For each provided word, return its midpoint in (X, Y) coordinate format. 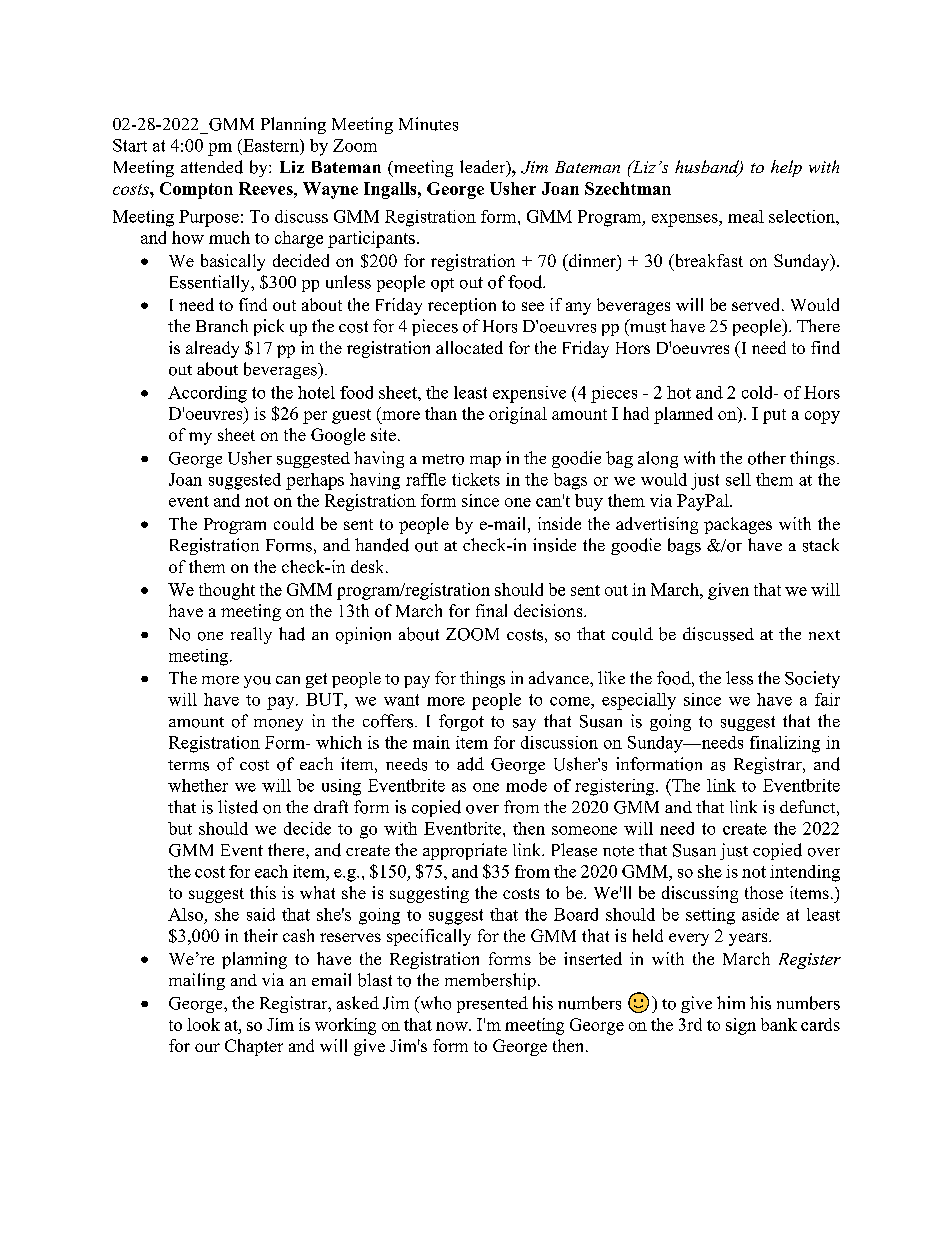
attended (212, 167)
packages (738, 525)
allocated (469, 347)
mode (526, 785)
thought (227, 591)
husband (708, 168)
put (774, 416)
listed (238, 807)
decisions (549, 610)
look (203, 1024)
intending (805, 873)
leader (484, 168)
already (212, 349)
